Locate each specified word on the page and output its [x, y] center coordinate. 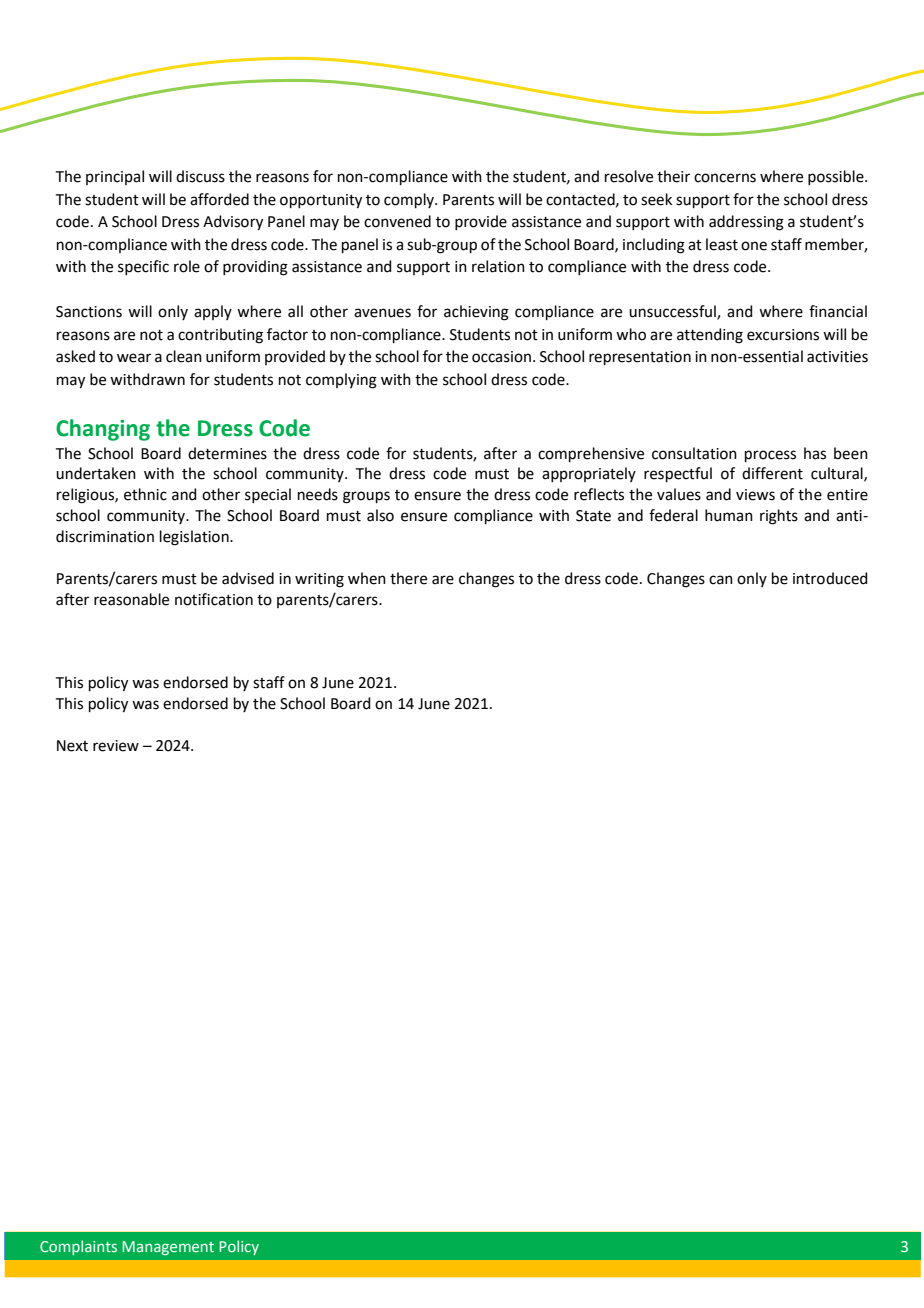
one [754, 246]
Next [72, 746]
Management [168, 1248]
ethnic [145, 494]
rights [779, 517]
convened [397, 221]
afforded [219, 199]
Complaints [78, 1247]
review [116, 746]
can [721, 580]
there [408, 578]
